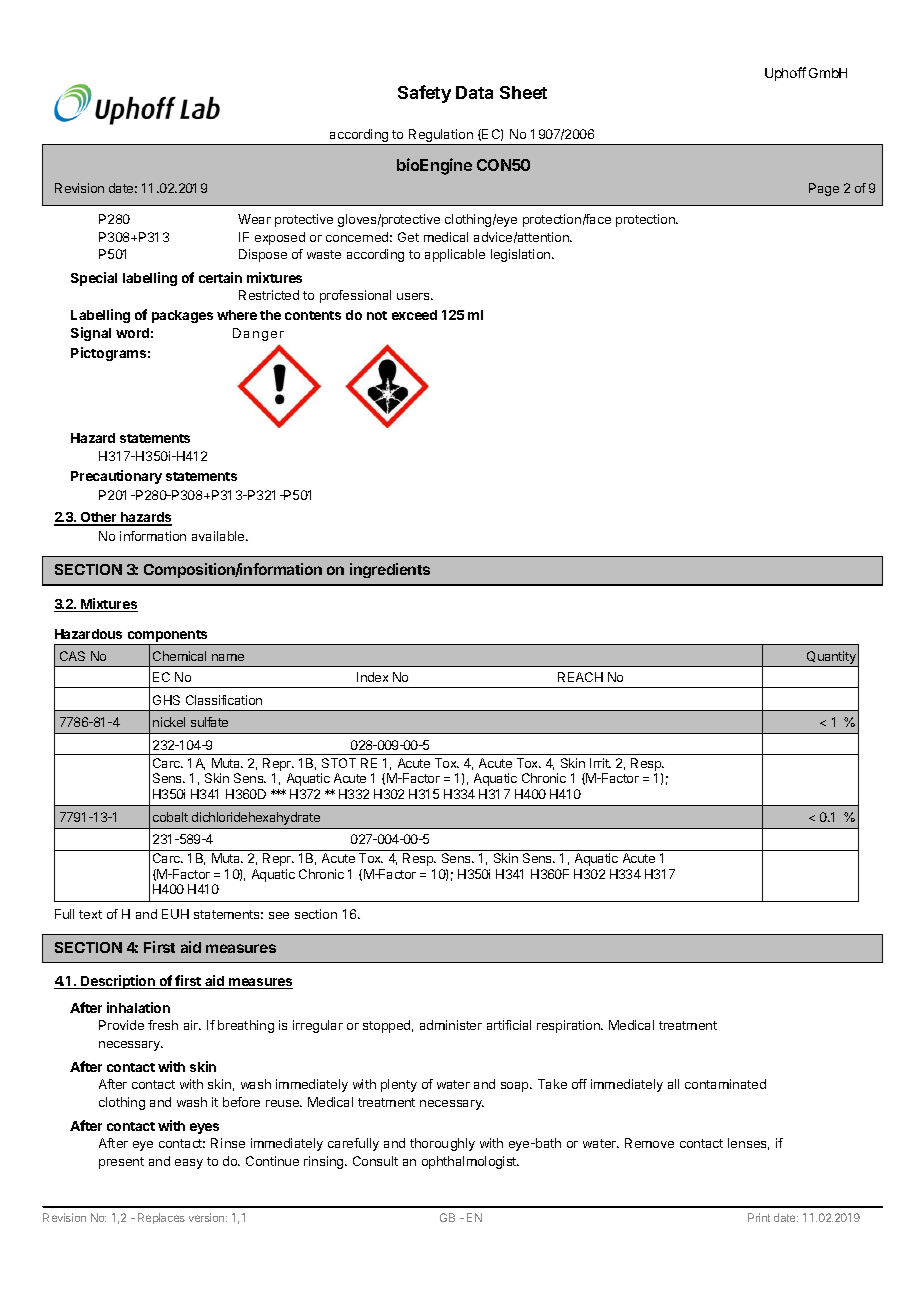  I want to click on Print, so click(759, 1217).
